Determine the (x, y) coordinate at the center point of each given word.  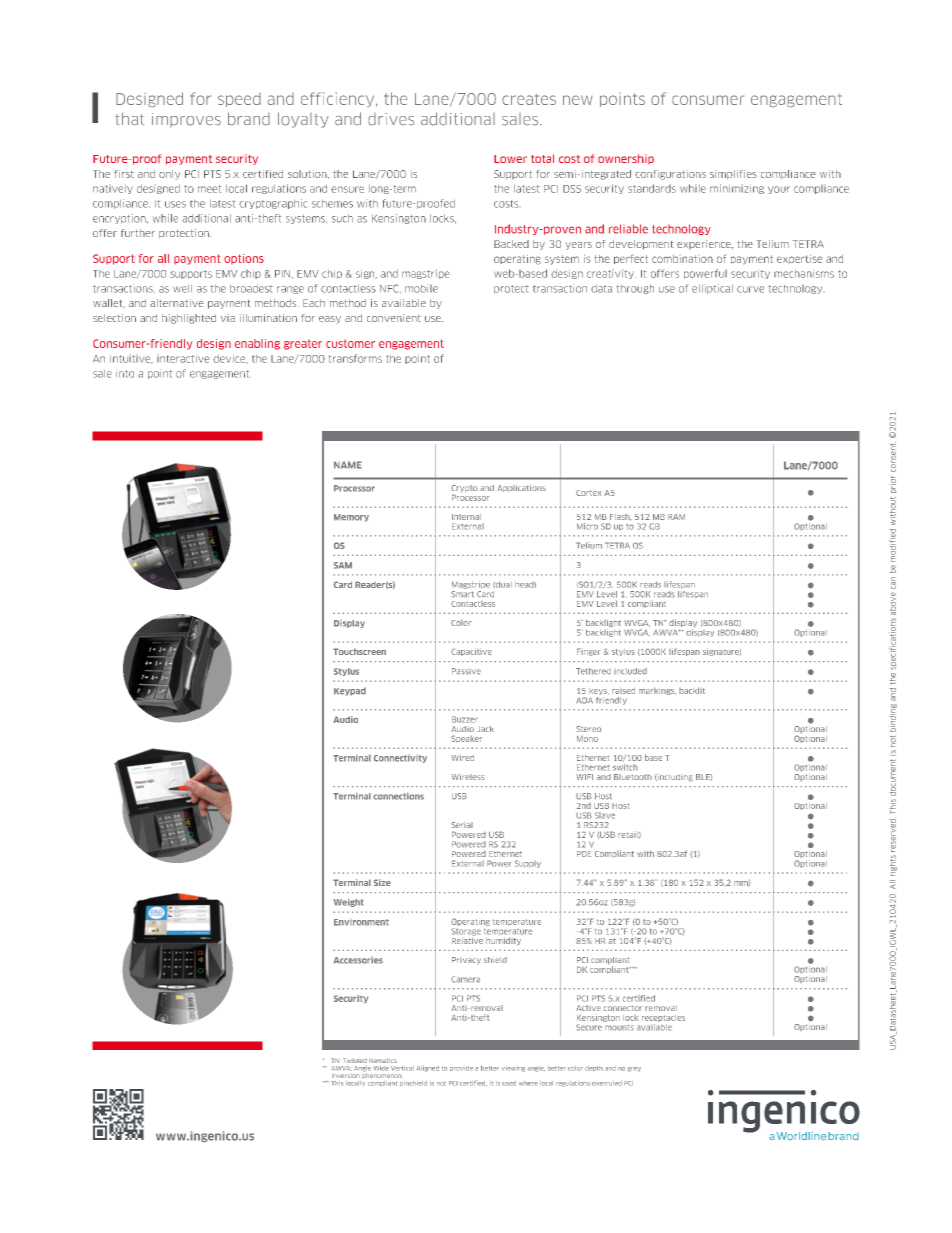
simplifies (733, 174)
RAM (676, 517)
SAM (343, 565)
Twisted (355, 1060)
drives (391, 119)
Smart (462, 594)
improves (186, 120)
